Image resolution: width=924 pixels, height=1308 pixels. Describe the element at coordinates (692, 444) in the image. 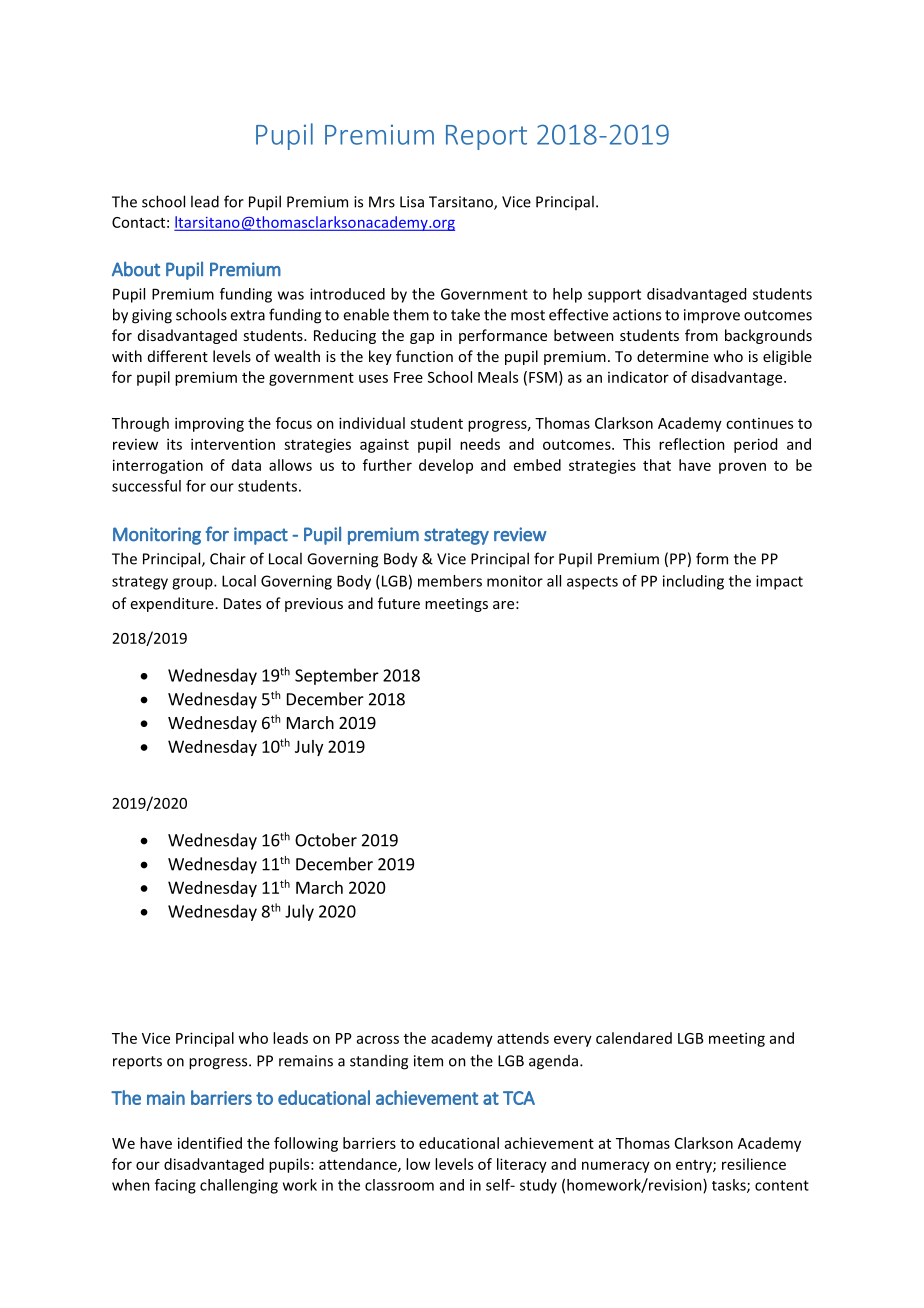

I see `reflection` at that location.
